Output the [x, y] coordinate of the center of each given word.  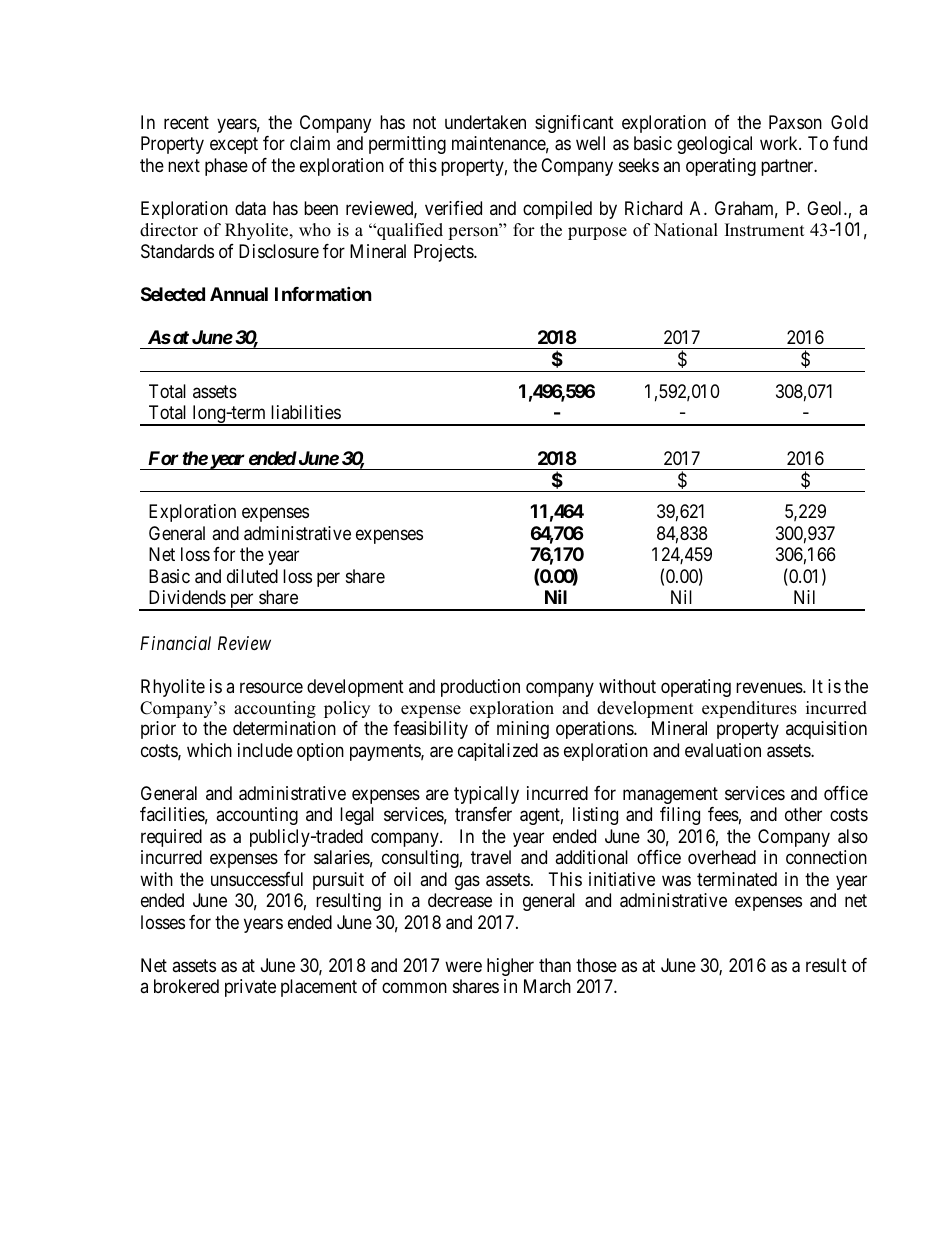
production [480, 688]
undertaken [485, 122]
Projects [444, 253]
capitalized [498, 752]
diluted [252, 576]
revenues [770, 687]
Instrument [765, 230]
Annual [239, 294]
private [250, 988]
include [265, 750]
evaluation [723, 750]
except [234, 146]
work [780, 143]
